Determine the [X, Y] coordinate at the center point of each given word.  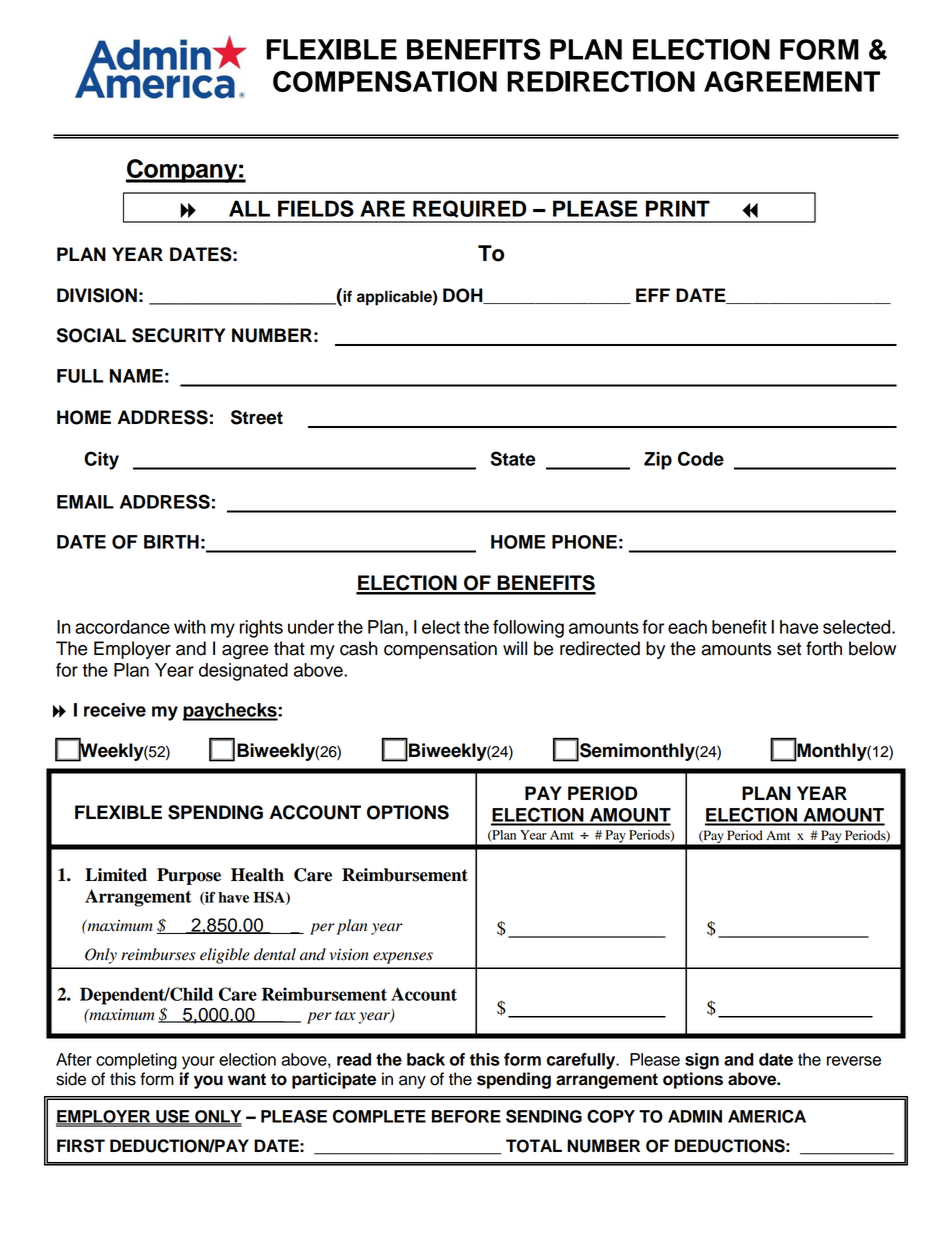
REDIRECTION [601, 81]
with [190, 627]
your [198, 1063]
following [528, 629]
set [789, 649]
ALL [249, 208]
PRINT [678, 208]
